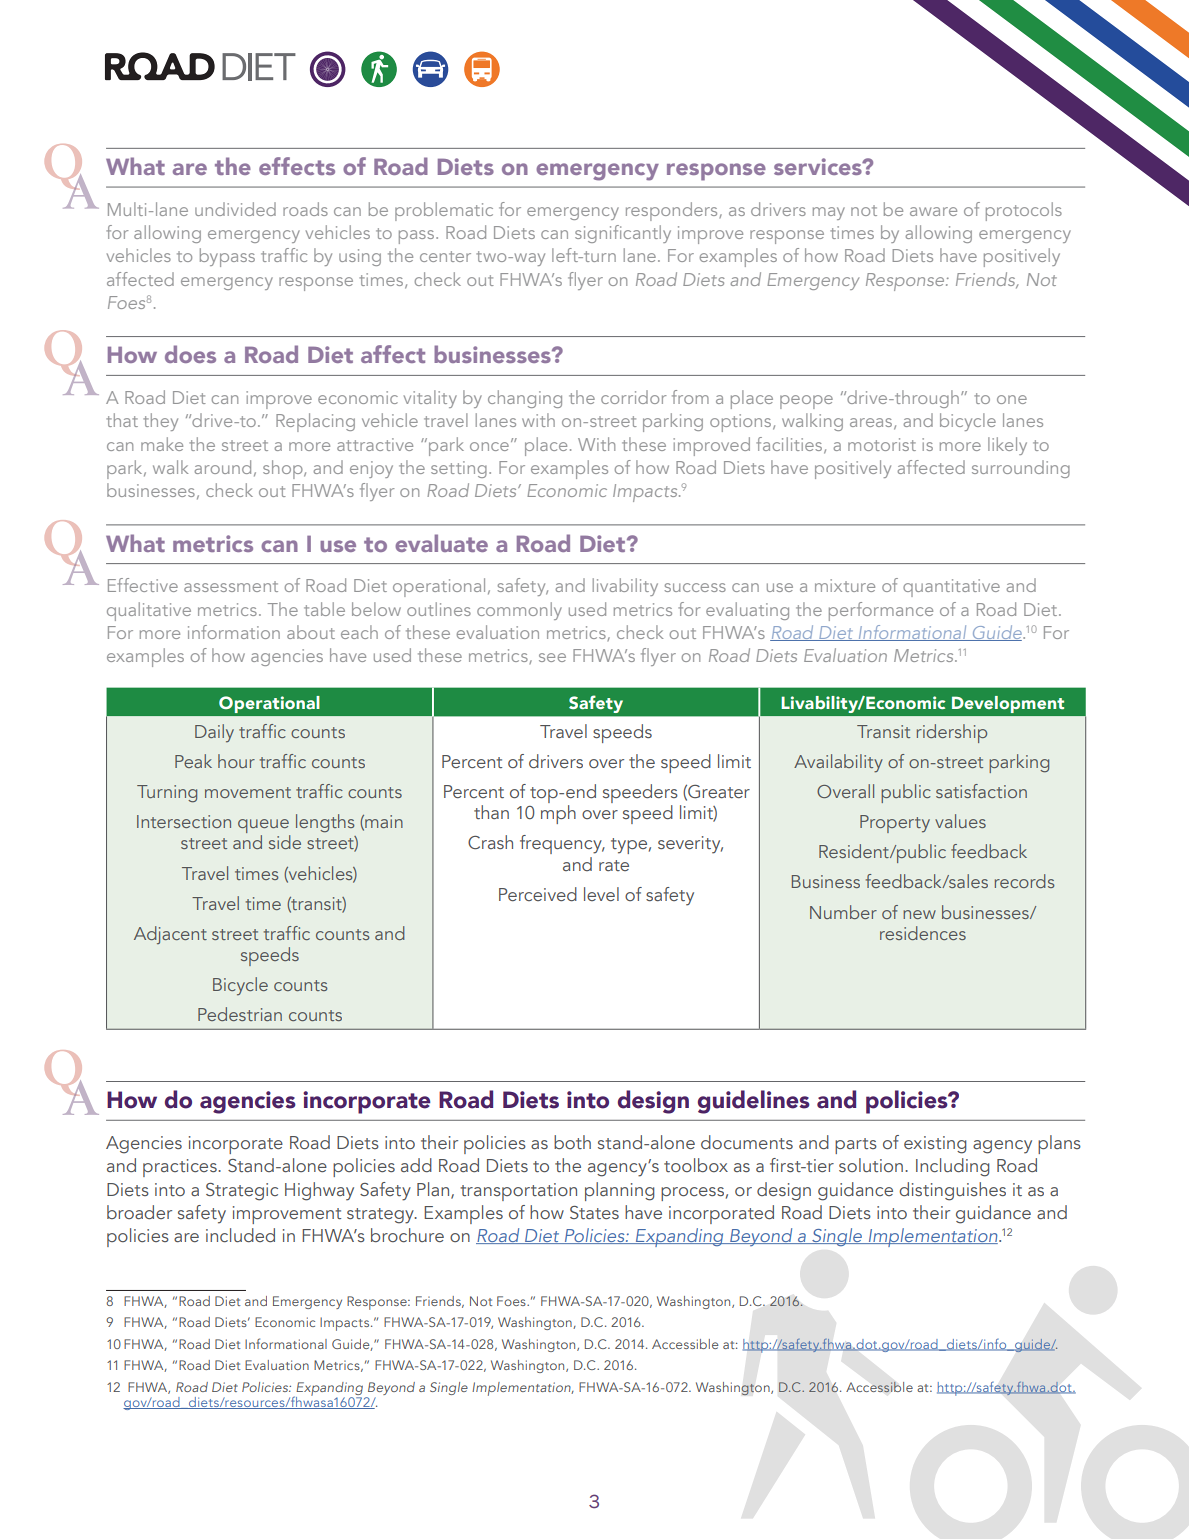 The height and width of the page is (1539, 1189). Describe the element at coordinates (933, 211) in the page. I see `aware` at that location.
